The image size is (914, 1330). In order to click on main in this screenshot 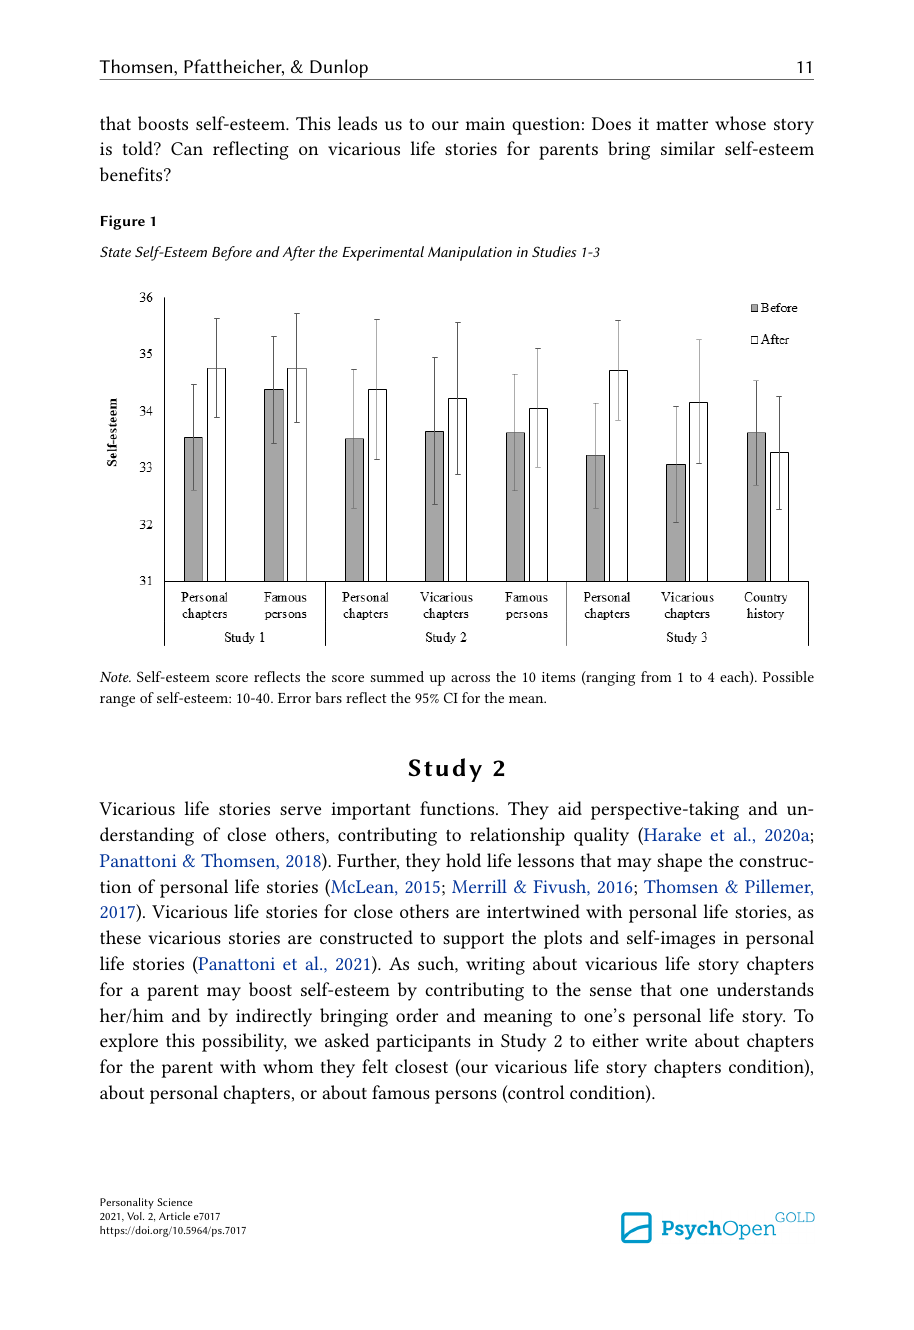, I will do `click(485, 123)`.
